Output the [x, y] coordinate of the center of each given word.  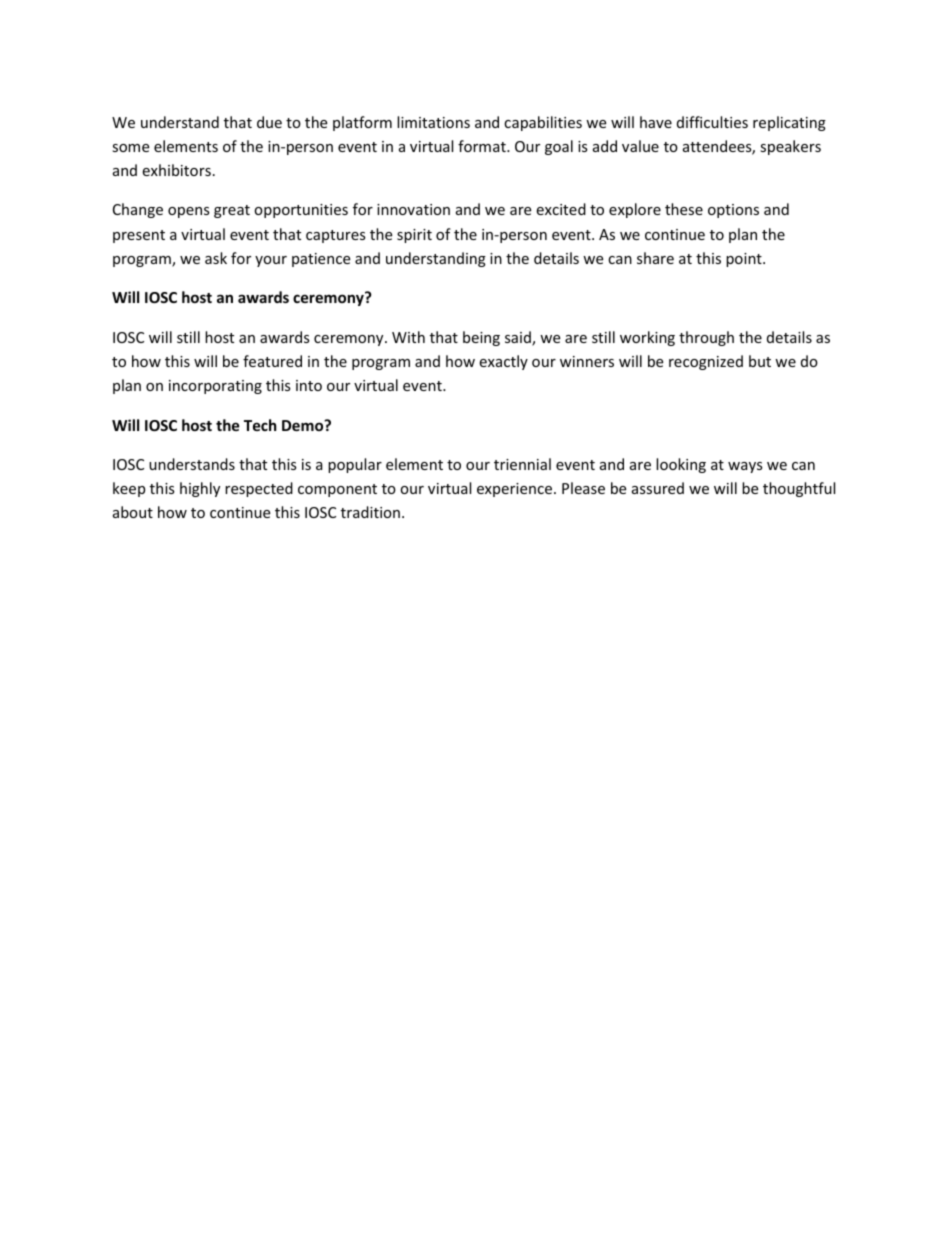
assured [658, 488]
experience [516, 490]
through [706, 338]
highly [200, 489]
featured [272, 361]
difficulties [712, 122]
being [481, 338]
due [269, 122]
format [483, 146]
